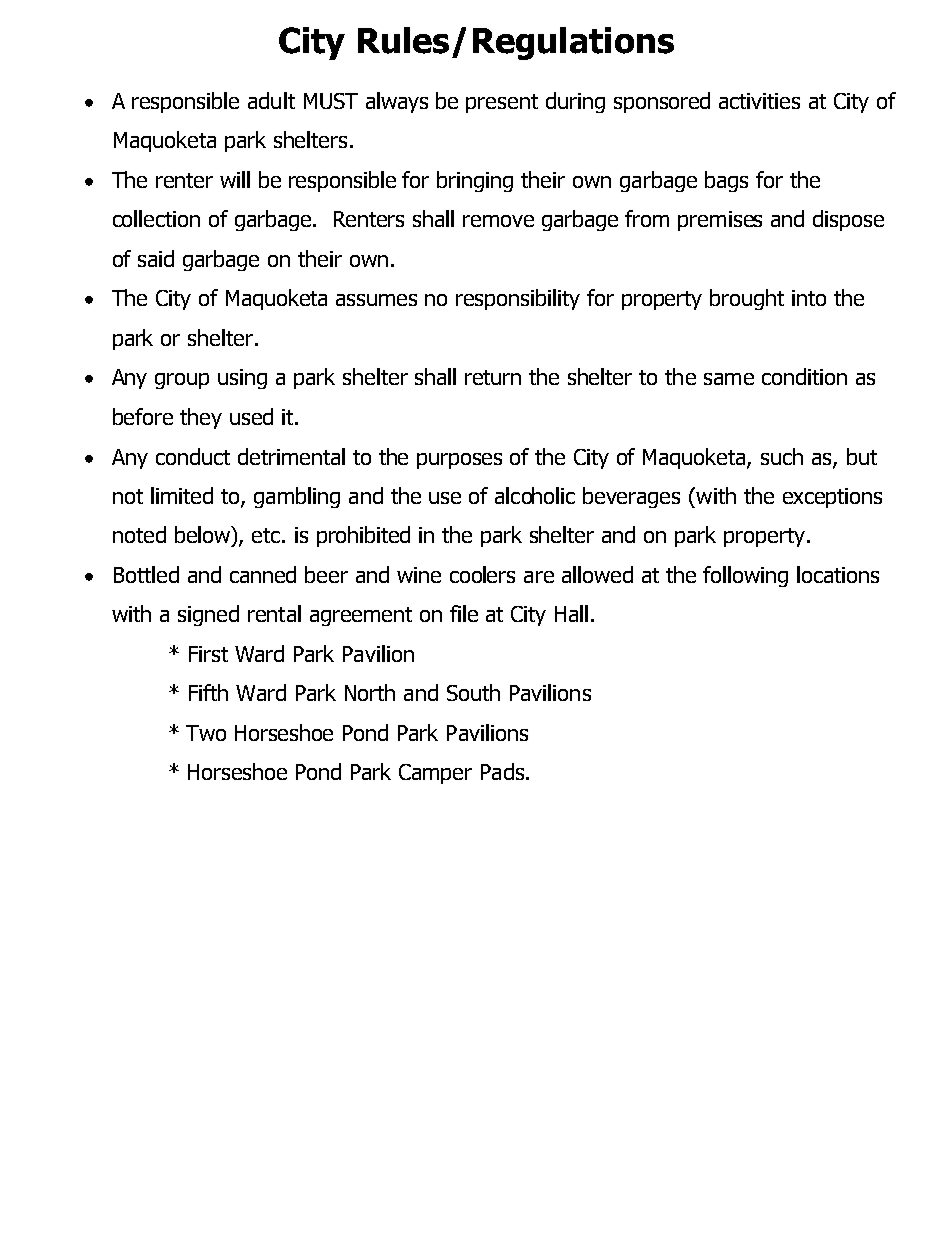 The height and width of the document is (1233, 952). What do you see at coordinates (745, 576) in the document?
I see `following` at bounding box center [745, 576].
